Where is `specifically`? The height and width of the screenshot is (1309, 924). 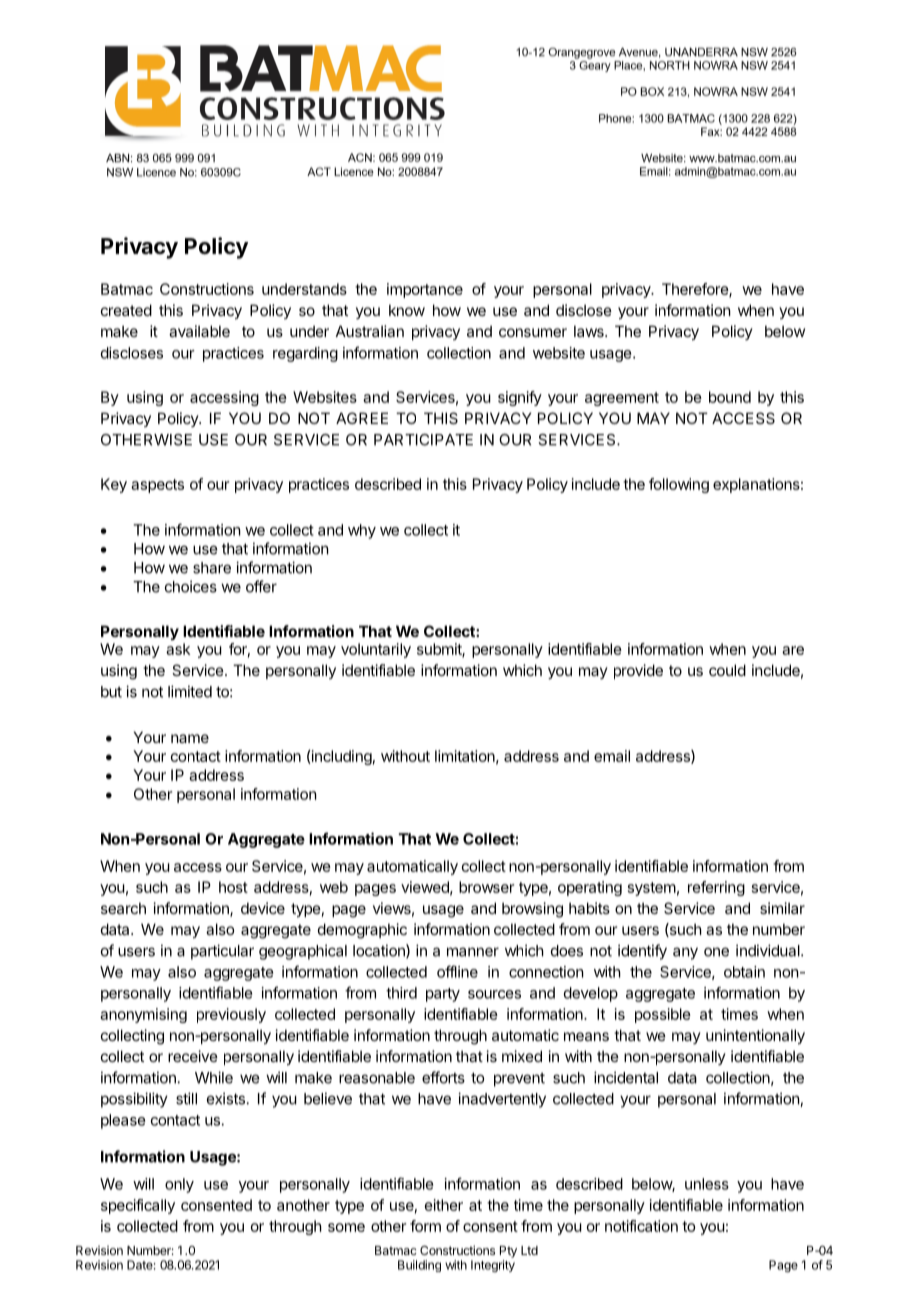
specifically is located at coordinates (138, 1206).
